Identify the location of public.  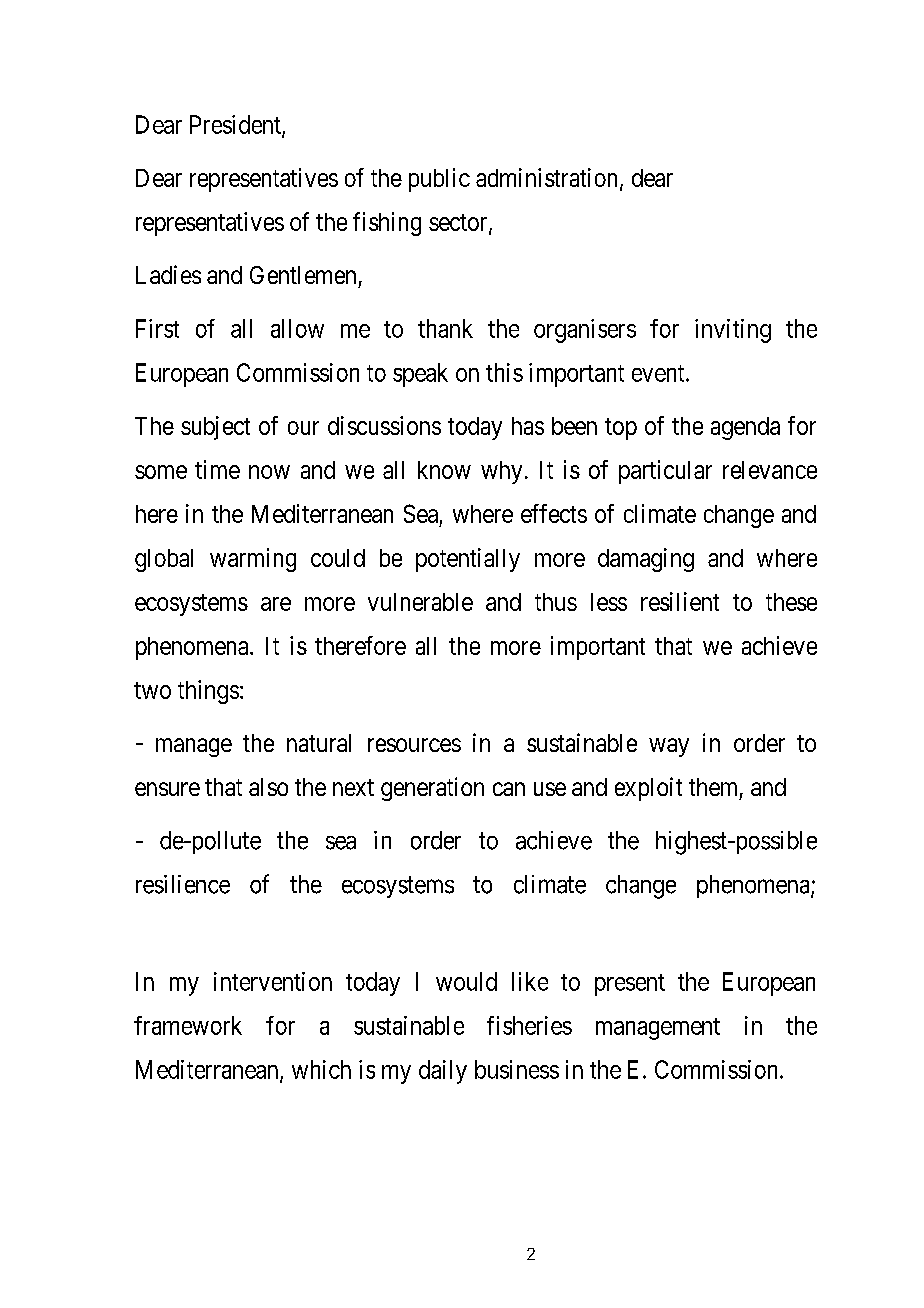
(439, 180).
